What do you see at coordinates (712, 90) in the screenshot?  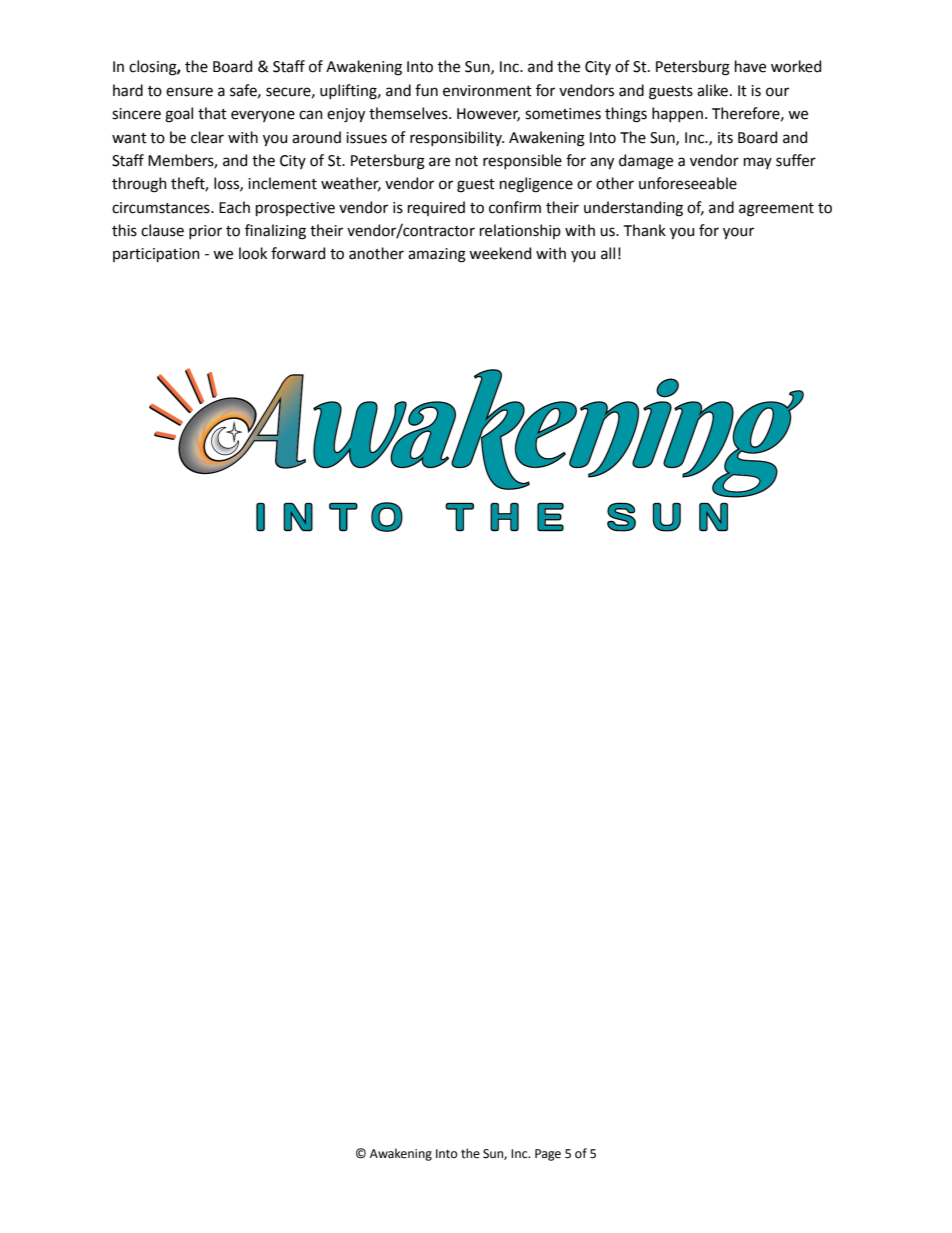 I see `alike` at bounding box center [712, 90].
